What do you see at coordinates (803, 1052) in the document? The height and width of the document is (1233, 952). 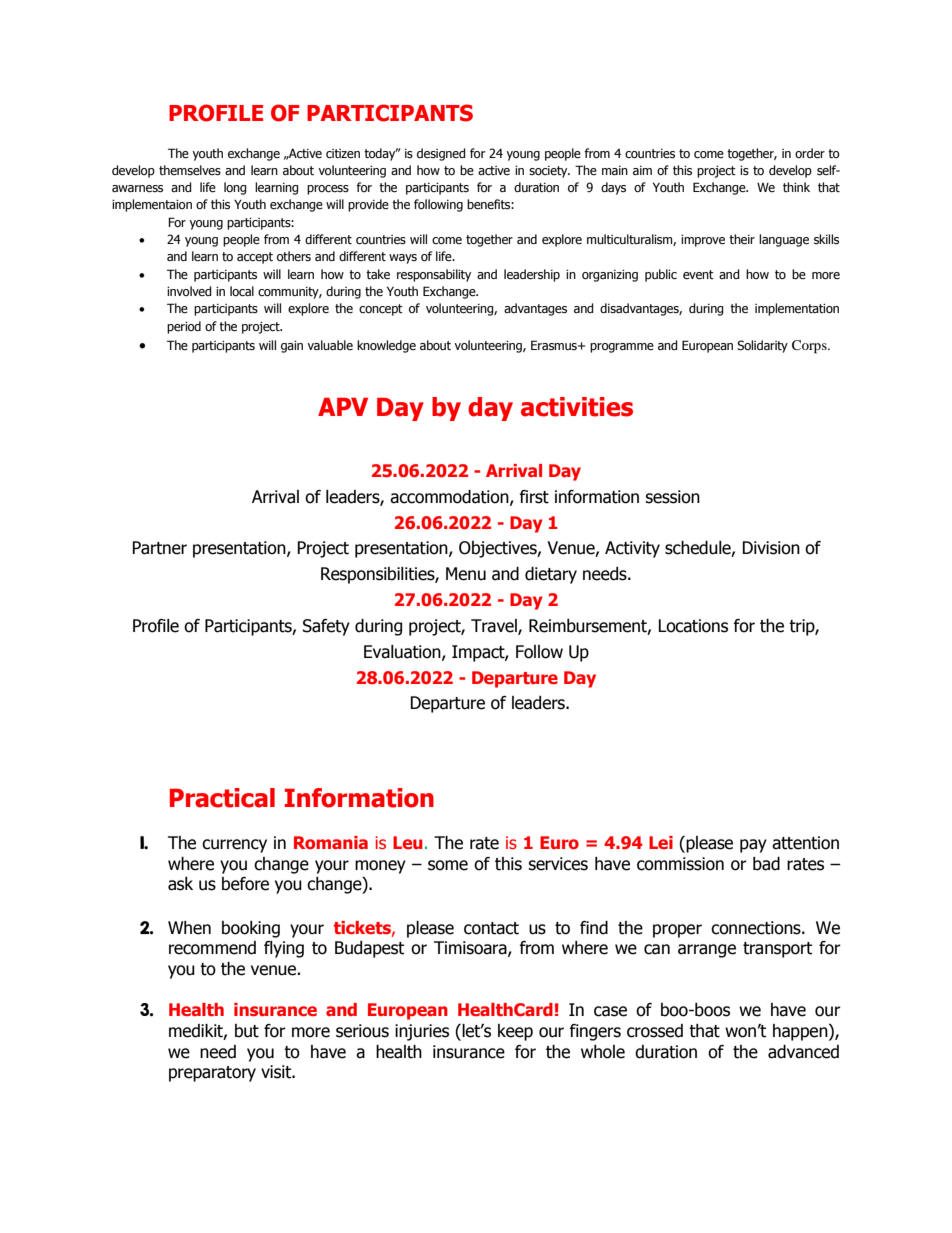 I see `advanced` at bounding box center [803, 1052].
